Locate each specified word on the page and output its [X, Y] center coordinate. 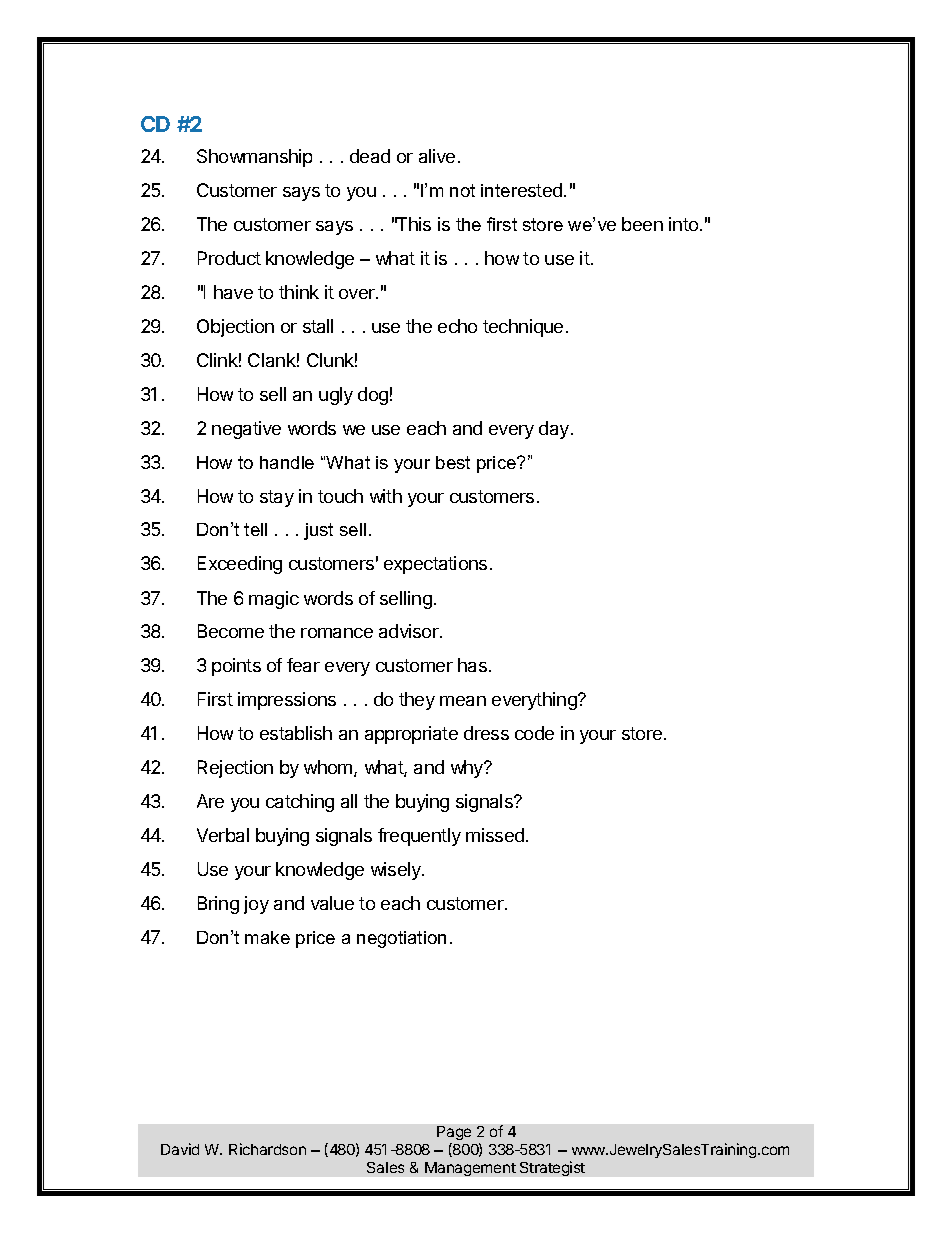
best [453, 462]
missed [495, 835]
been [642, 224]
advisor [410, 631]
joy [256, 905]
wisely [397, 871]
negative [246, 430]
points [236, 667]
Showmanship [254, 158]
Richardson [267, 1149]
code [534, 733]
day [554, 430]
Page [454, 1135]
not [462, 190]
